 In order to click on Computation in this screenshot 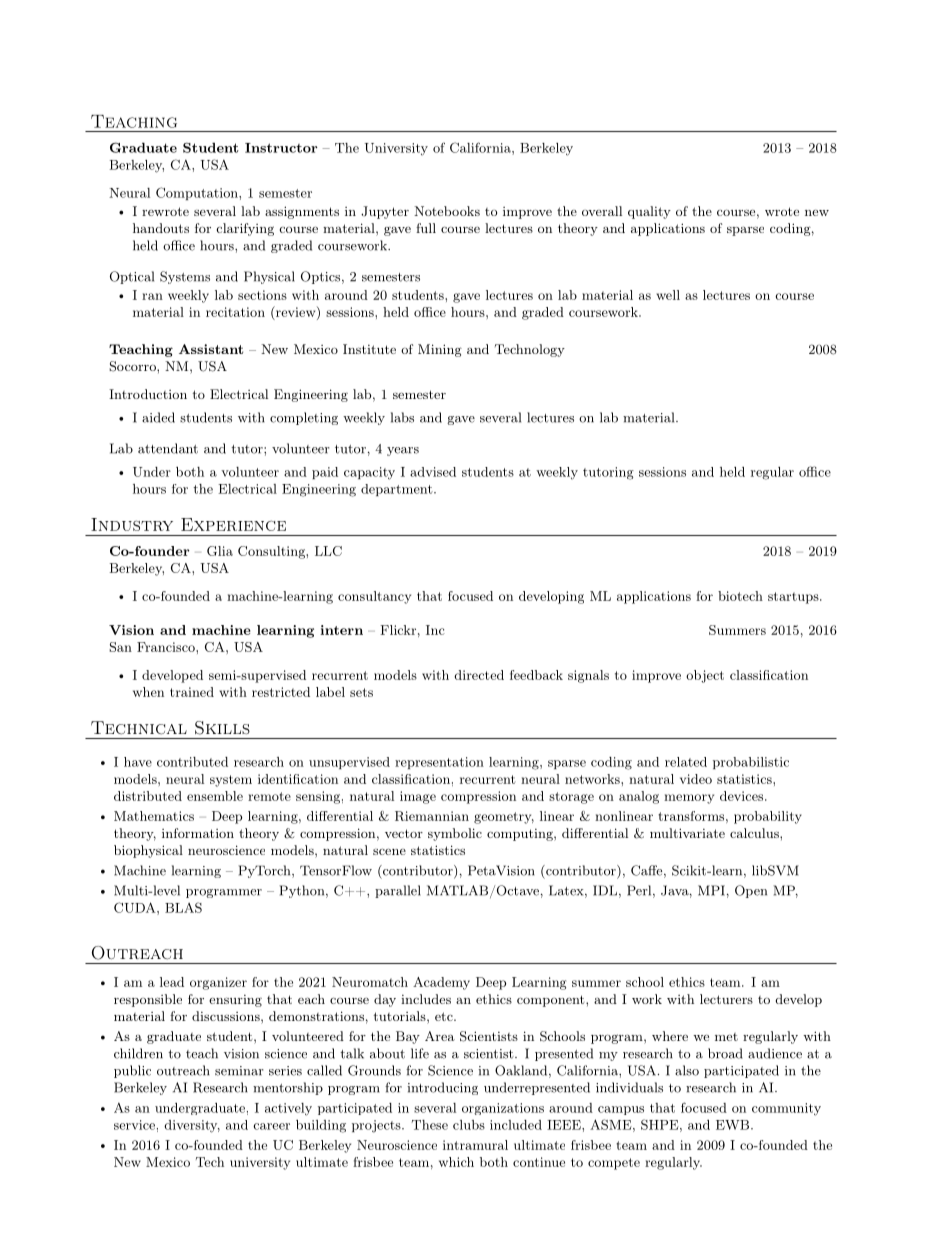, I will do `click(198, 193)`.
